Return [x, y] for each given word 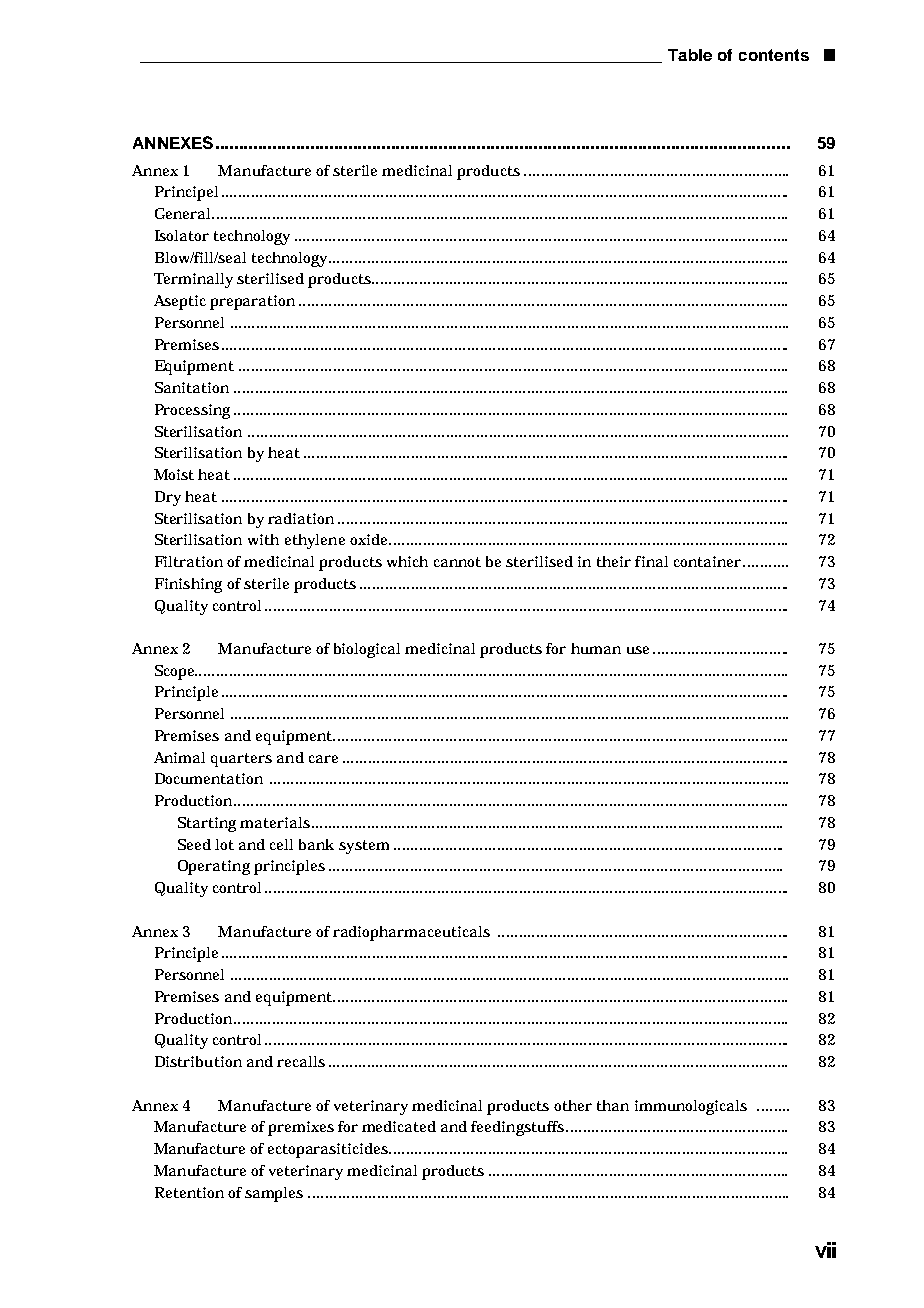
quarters [241, 760]
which [407, 561]
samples [274, 1194]
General [184, 213]
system [364, 847]
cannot [457, 562]
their [614, 561]
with [263, 539]
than [613, 1105]
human [596, 648]
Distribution [198, 1061]
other [573, 1105]
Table [690, 55]
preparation [252, 302]
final [651, 561]
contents [774, 55]
